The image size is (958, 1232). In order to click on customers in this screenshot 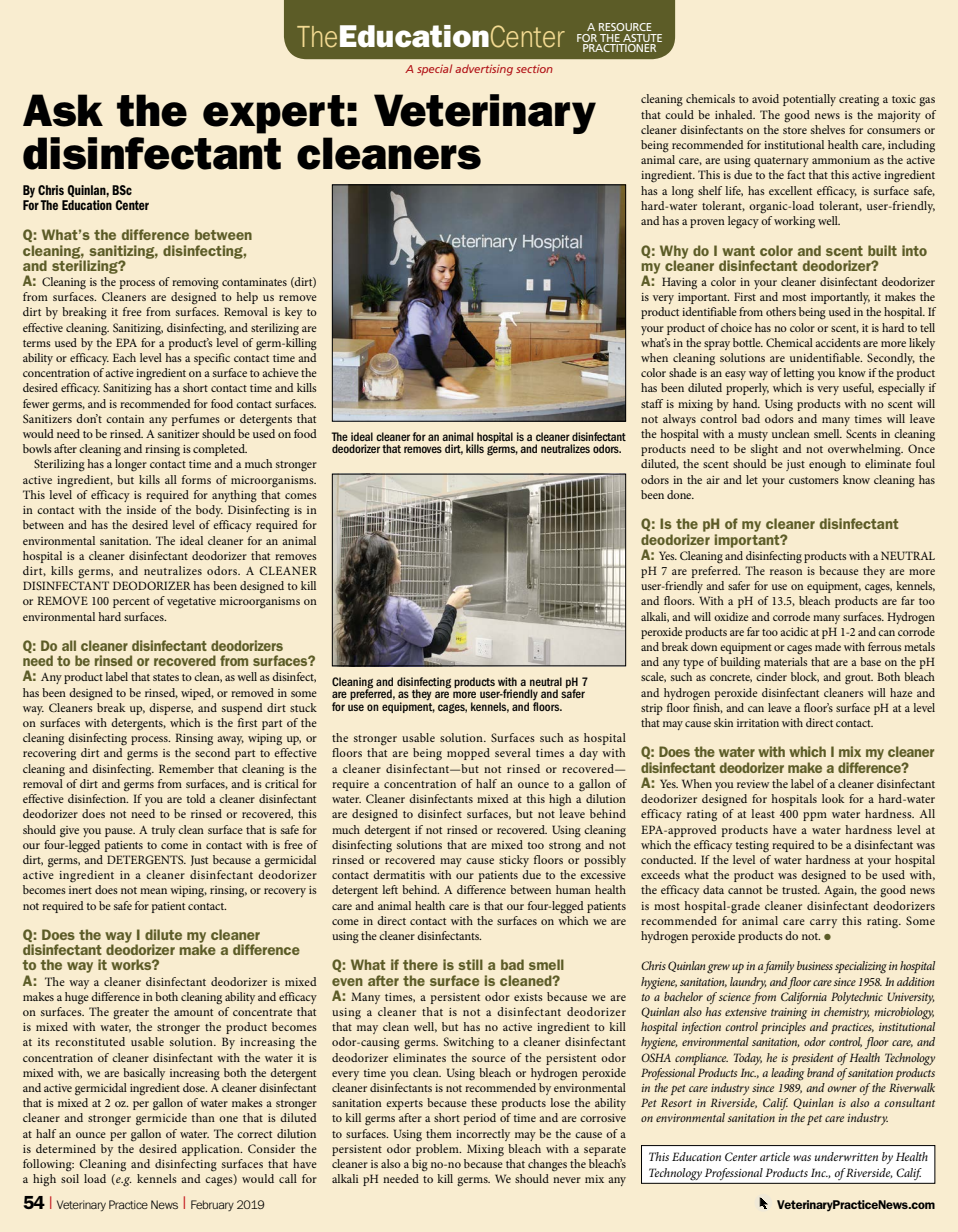, I will do `click(814, 480)`.
